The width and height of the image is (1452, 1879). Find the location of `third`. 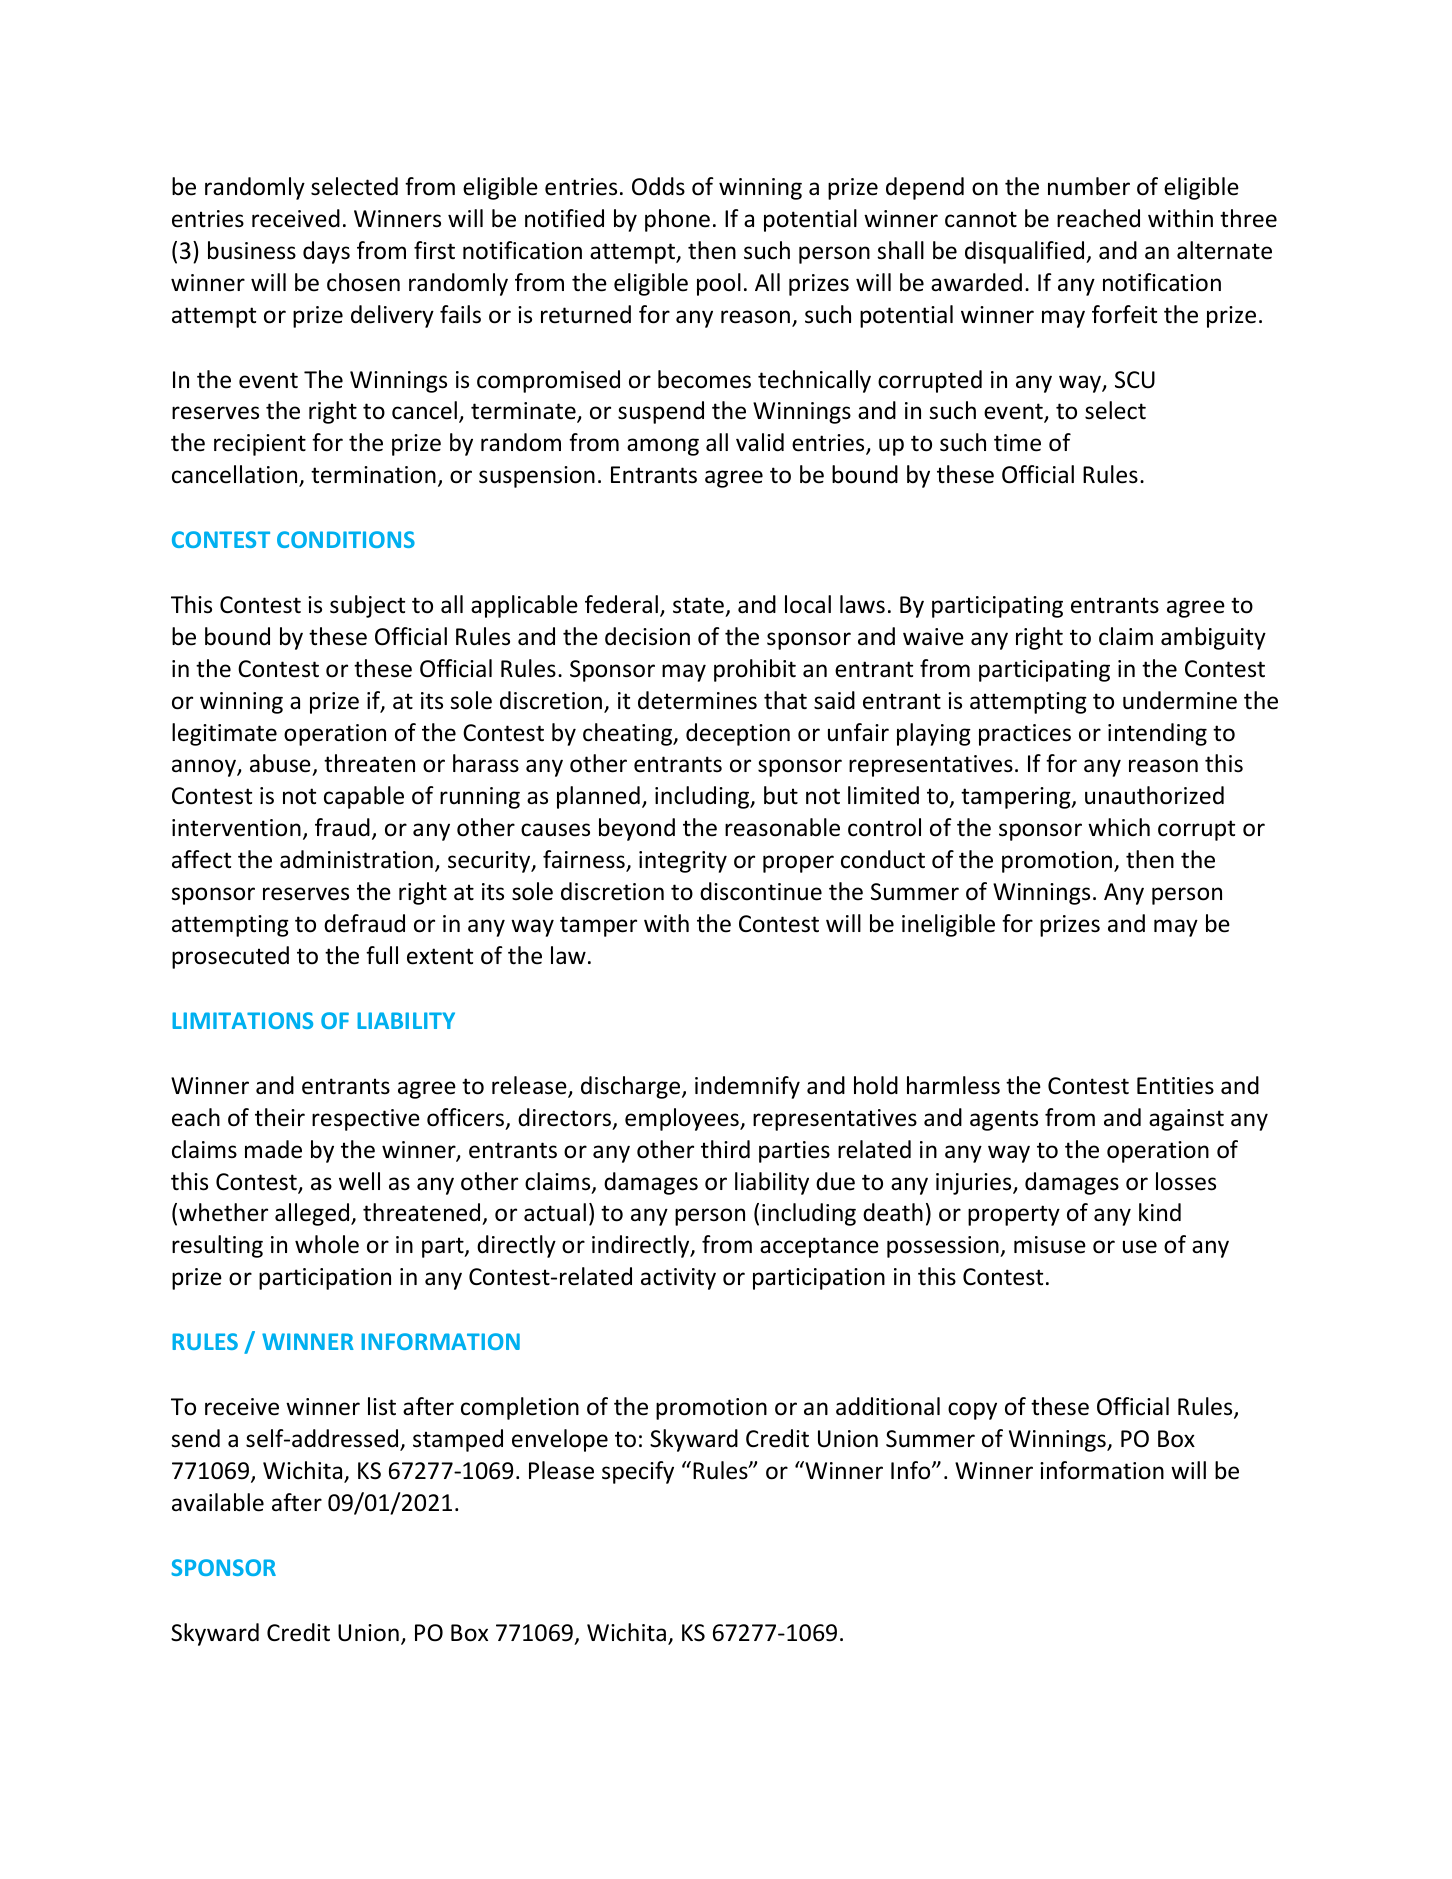

third is located at coordinates (725, 1149).
